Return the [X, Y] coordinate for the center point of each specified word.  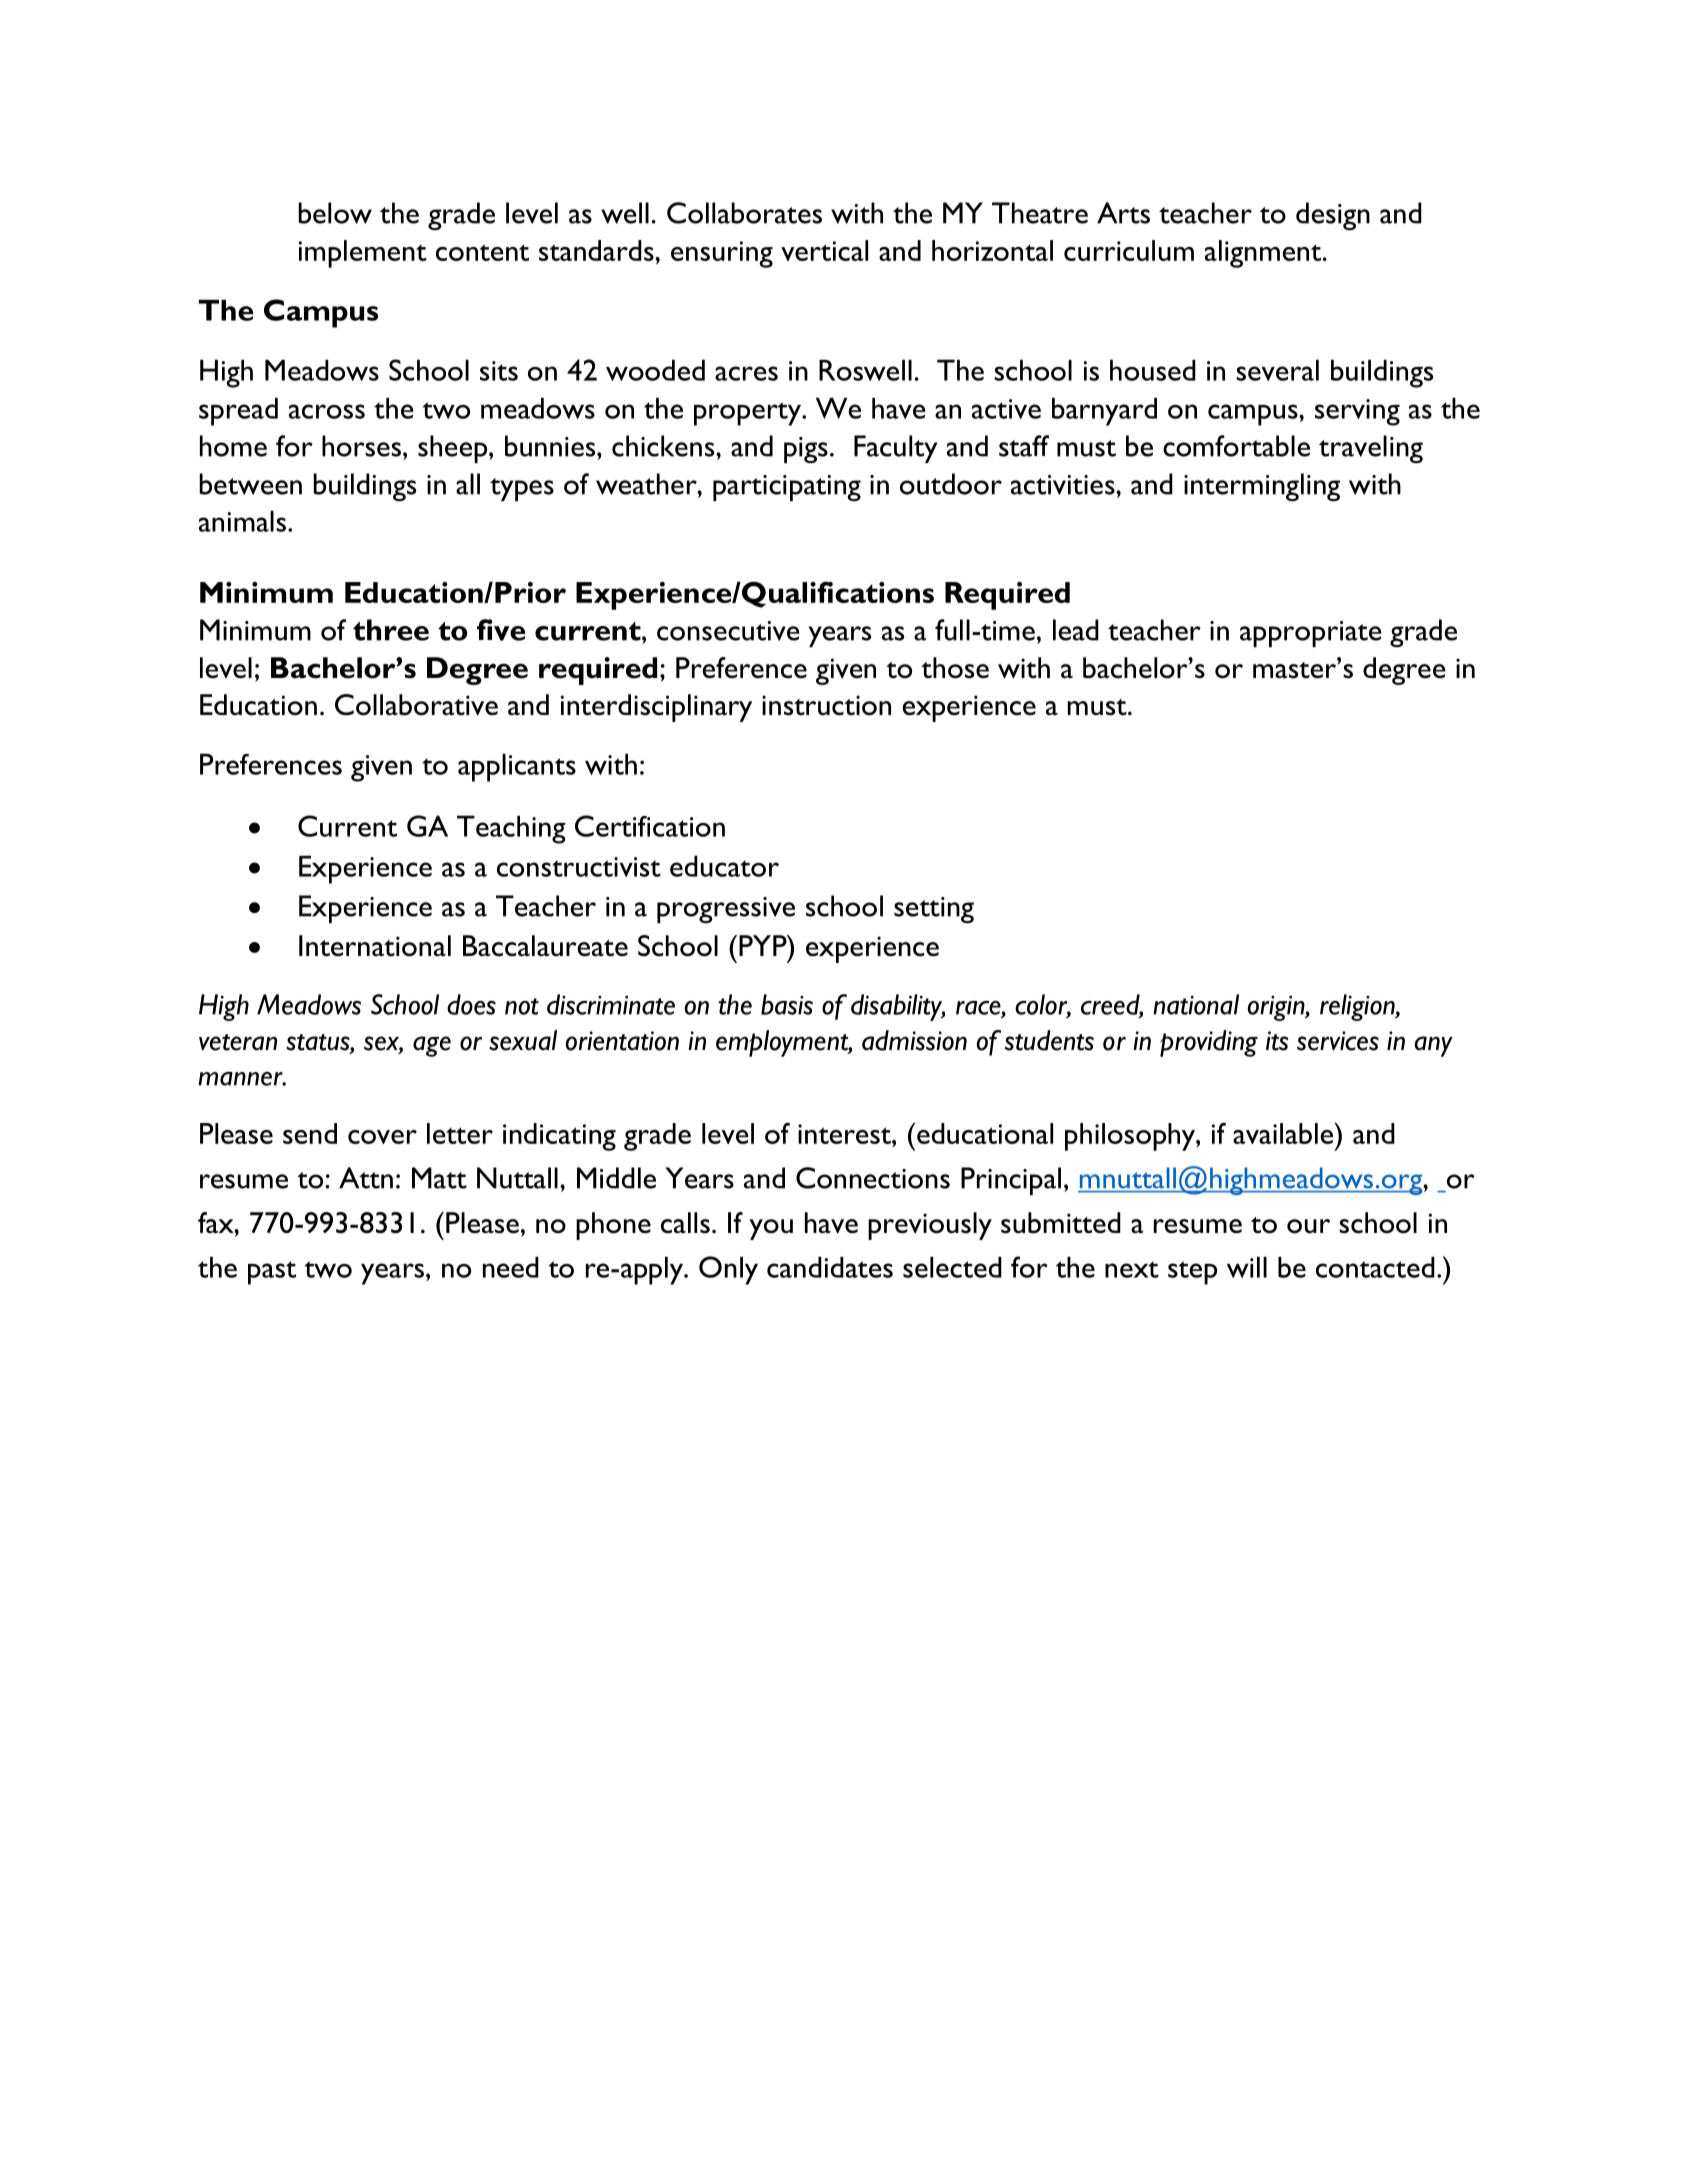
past [272, 1273]
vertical [824, 250]
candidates [830, 1267]
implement [363, 254]
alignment [1263, 254]
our [1308, 1226]
